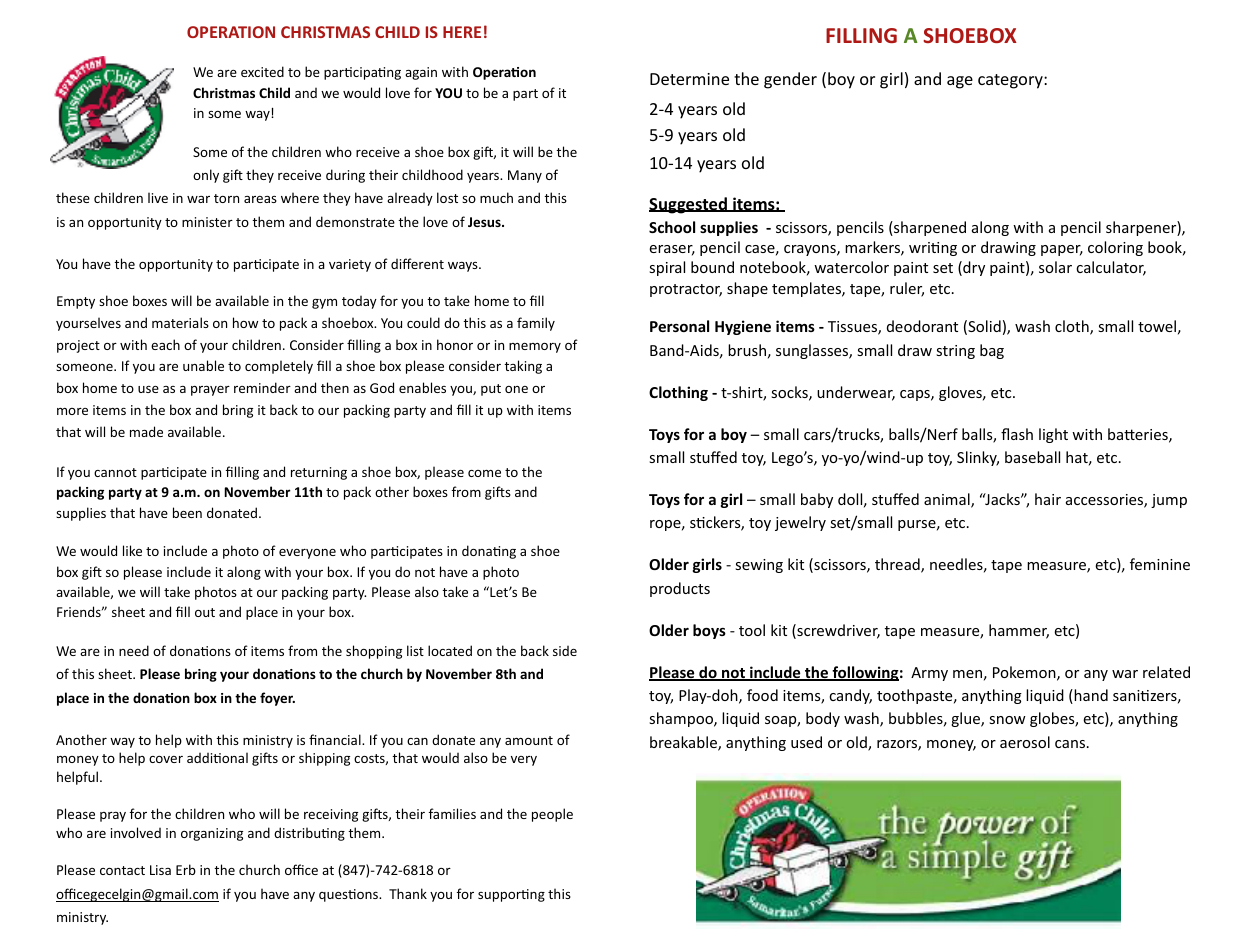 The height and width of the page is (952, 1233). I want to click on people, so click(552, 815).
